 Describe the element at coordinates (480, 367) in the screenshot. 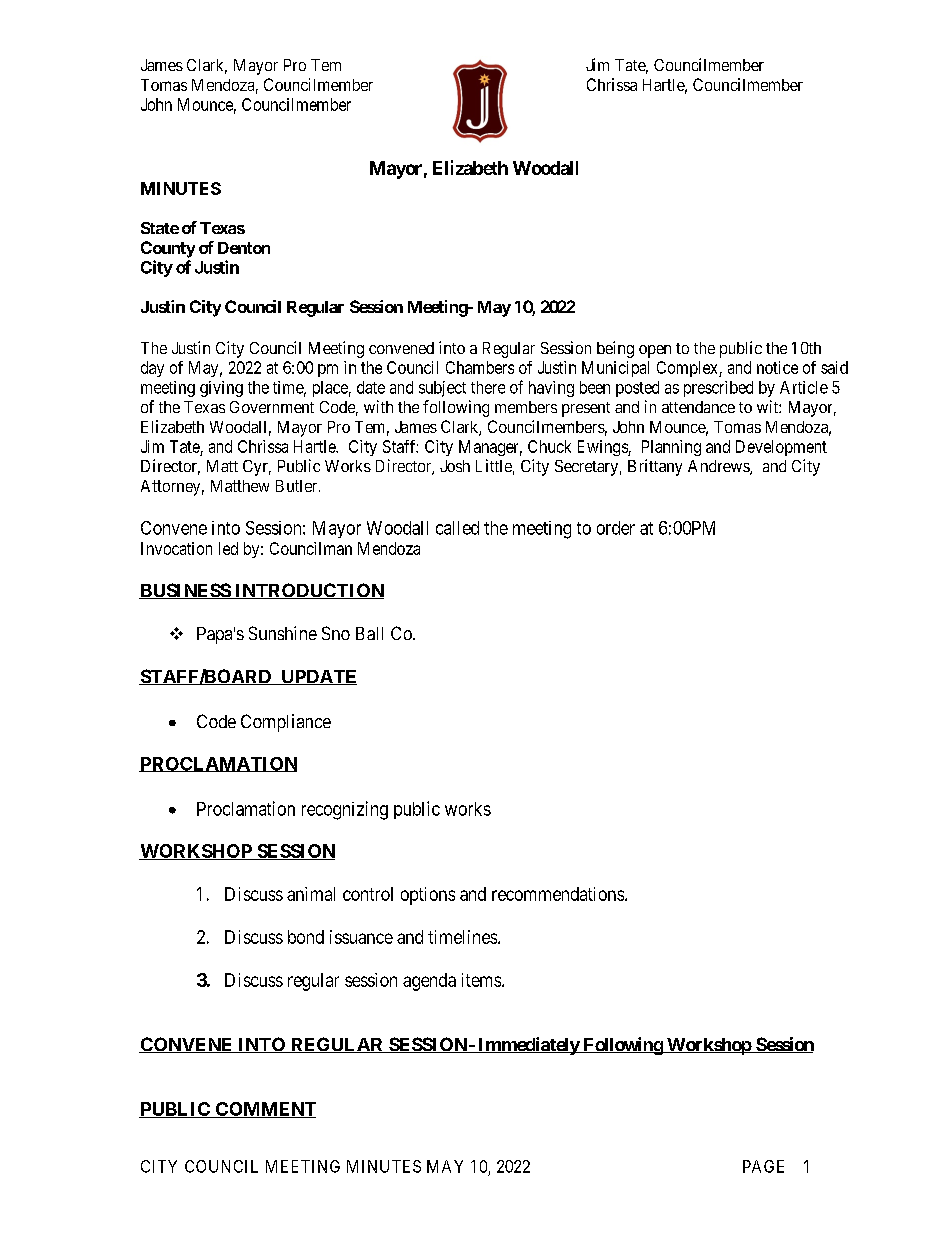

I see `Chambers` at that location.
